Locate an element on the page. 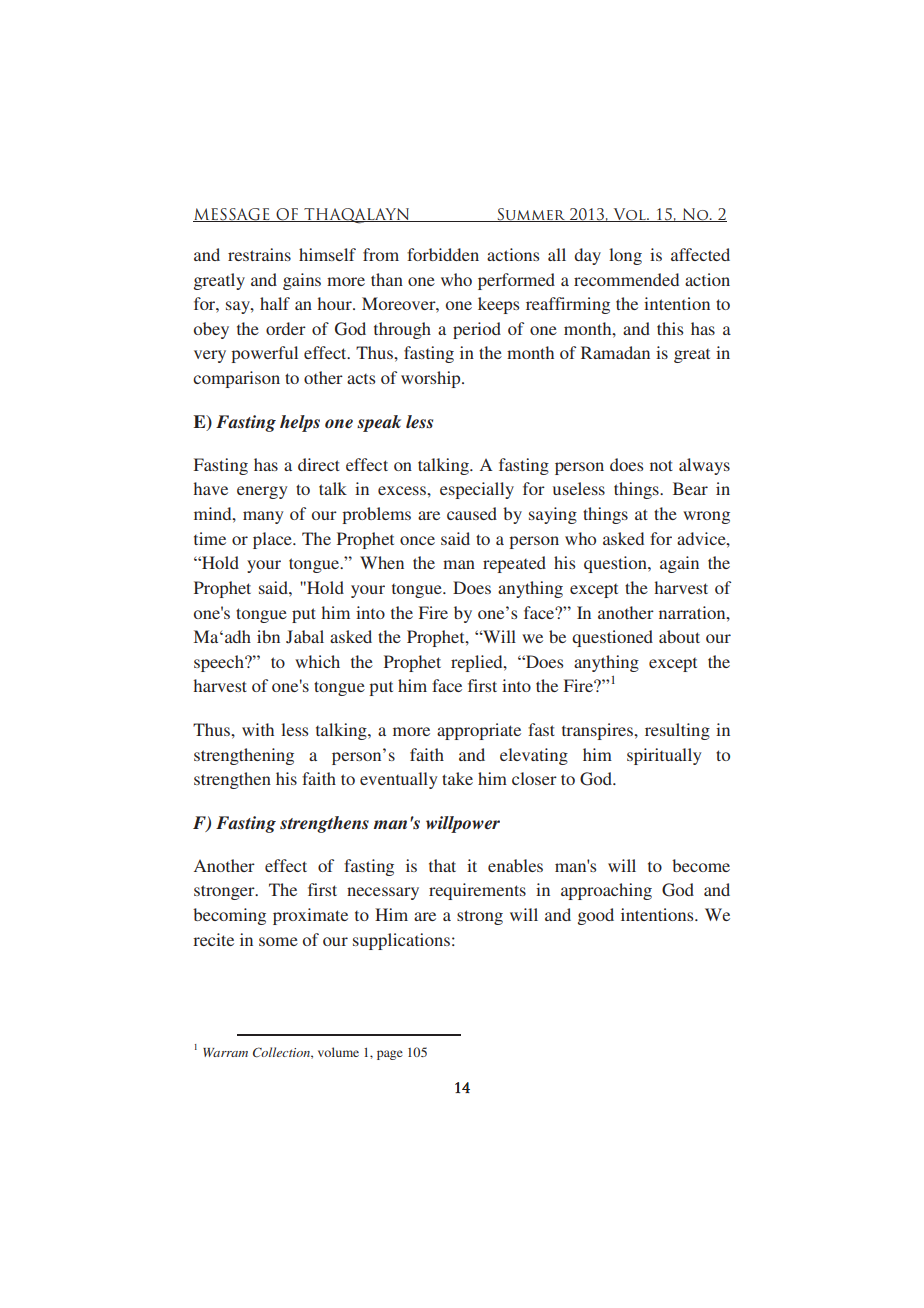 The height and width of the image is (1308, 924). forbidden is located at coordinates (443, 254).
